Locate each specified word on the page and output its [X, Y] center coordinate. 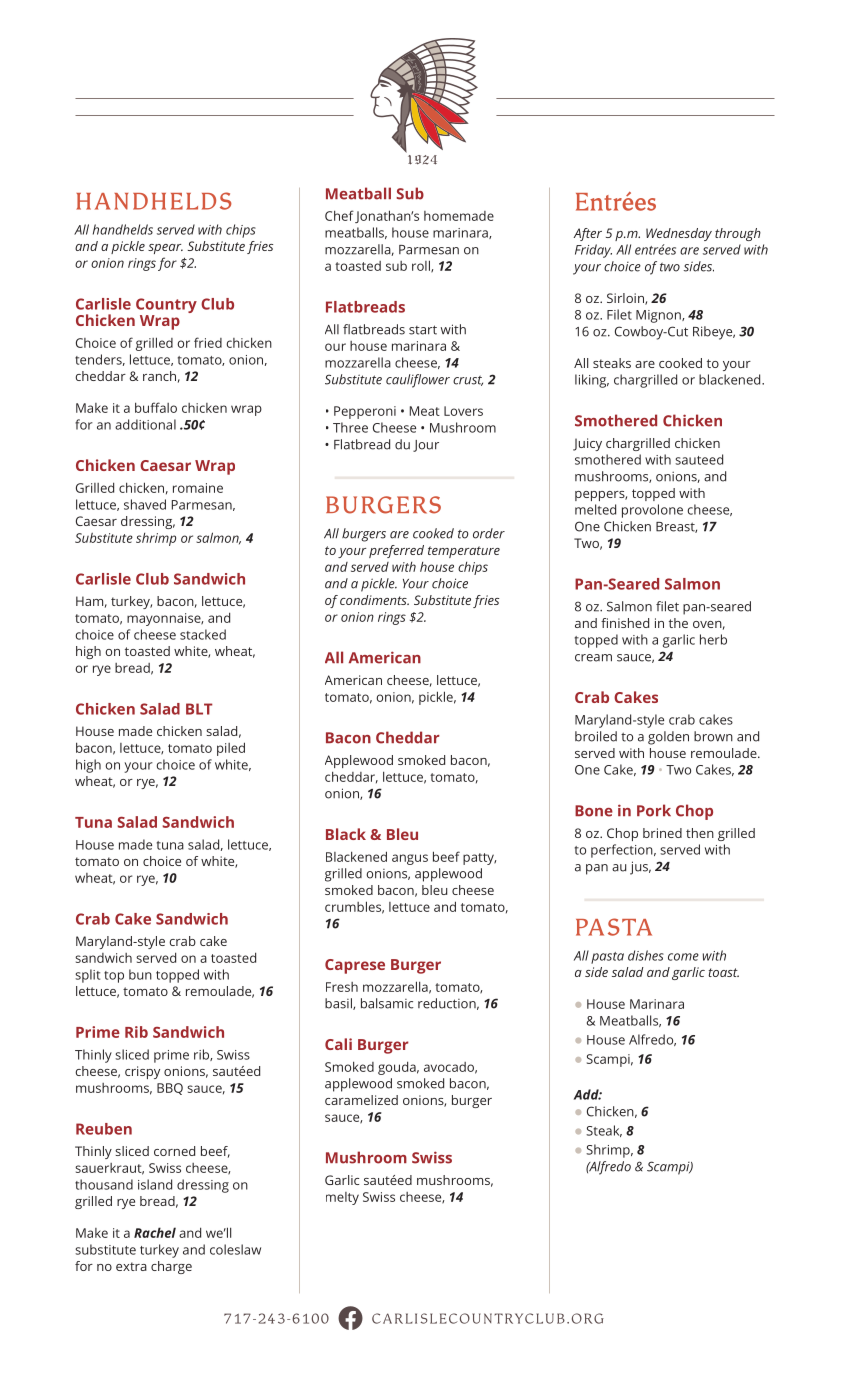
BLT [199, 709]
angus [410, 859]
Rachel [155, 1232]
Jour [426, 446]
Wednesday [679, 234]
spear [165, 249]
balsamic [387, 1003]
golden [668, 738]
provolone [652, 511]
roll [422, 266]
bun [140, 974]
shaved [145, 504]
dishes [646, 955]
